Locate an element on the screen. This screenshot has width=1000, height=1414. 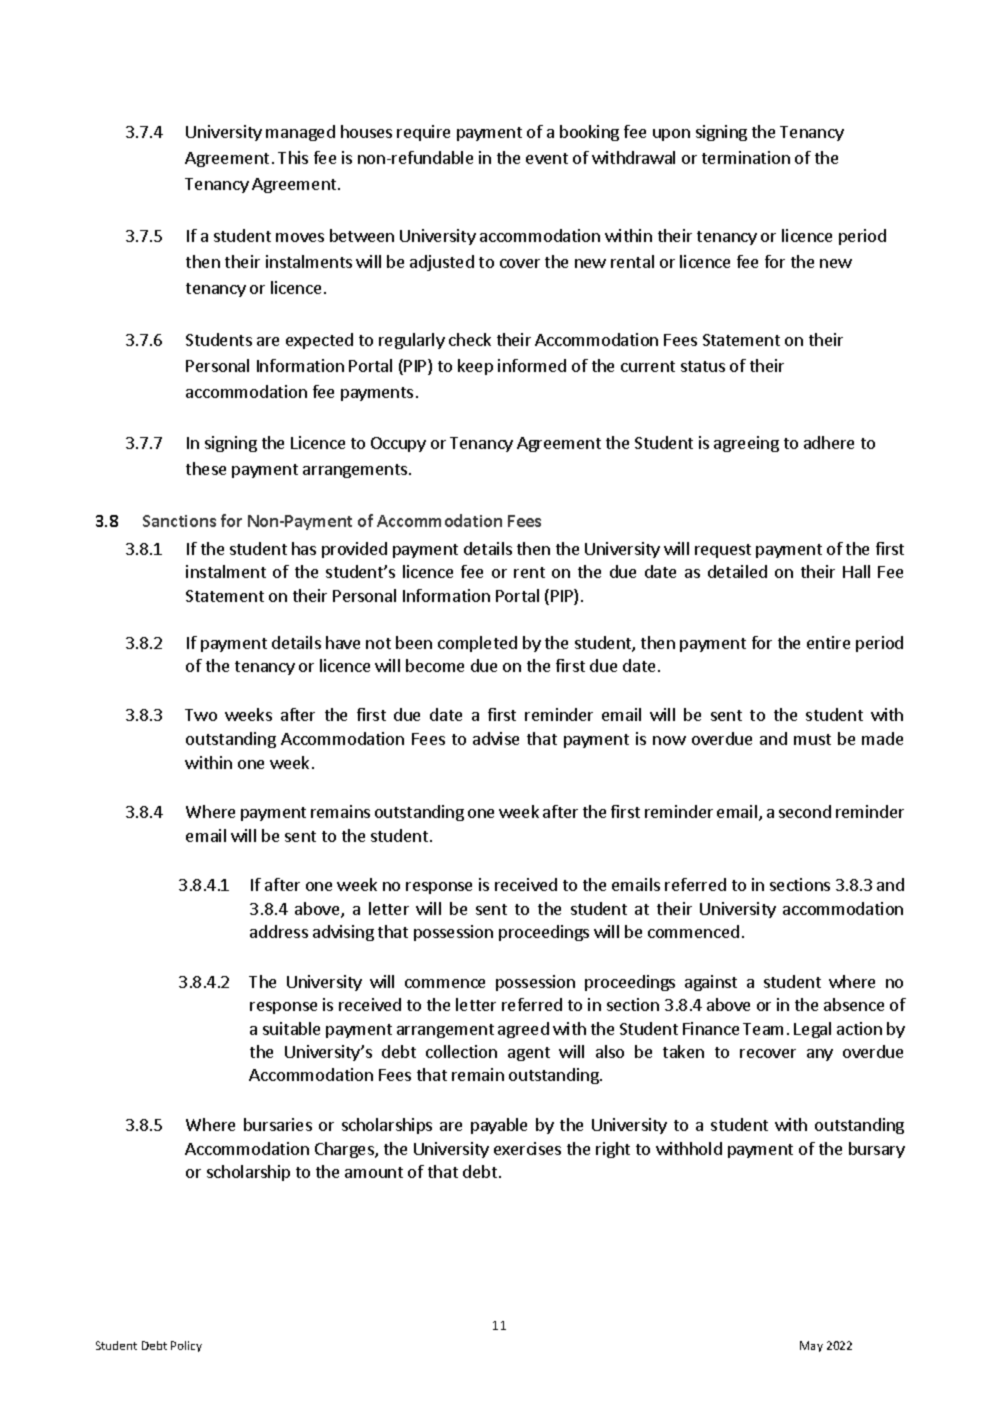
must is located at coordinates (812, 739).
